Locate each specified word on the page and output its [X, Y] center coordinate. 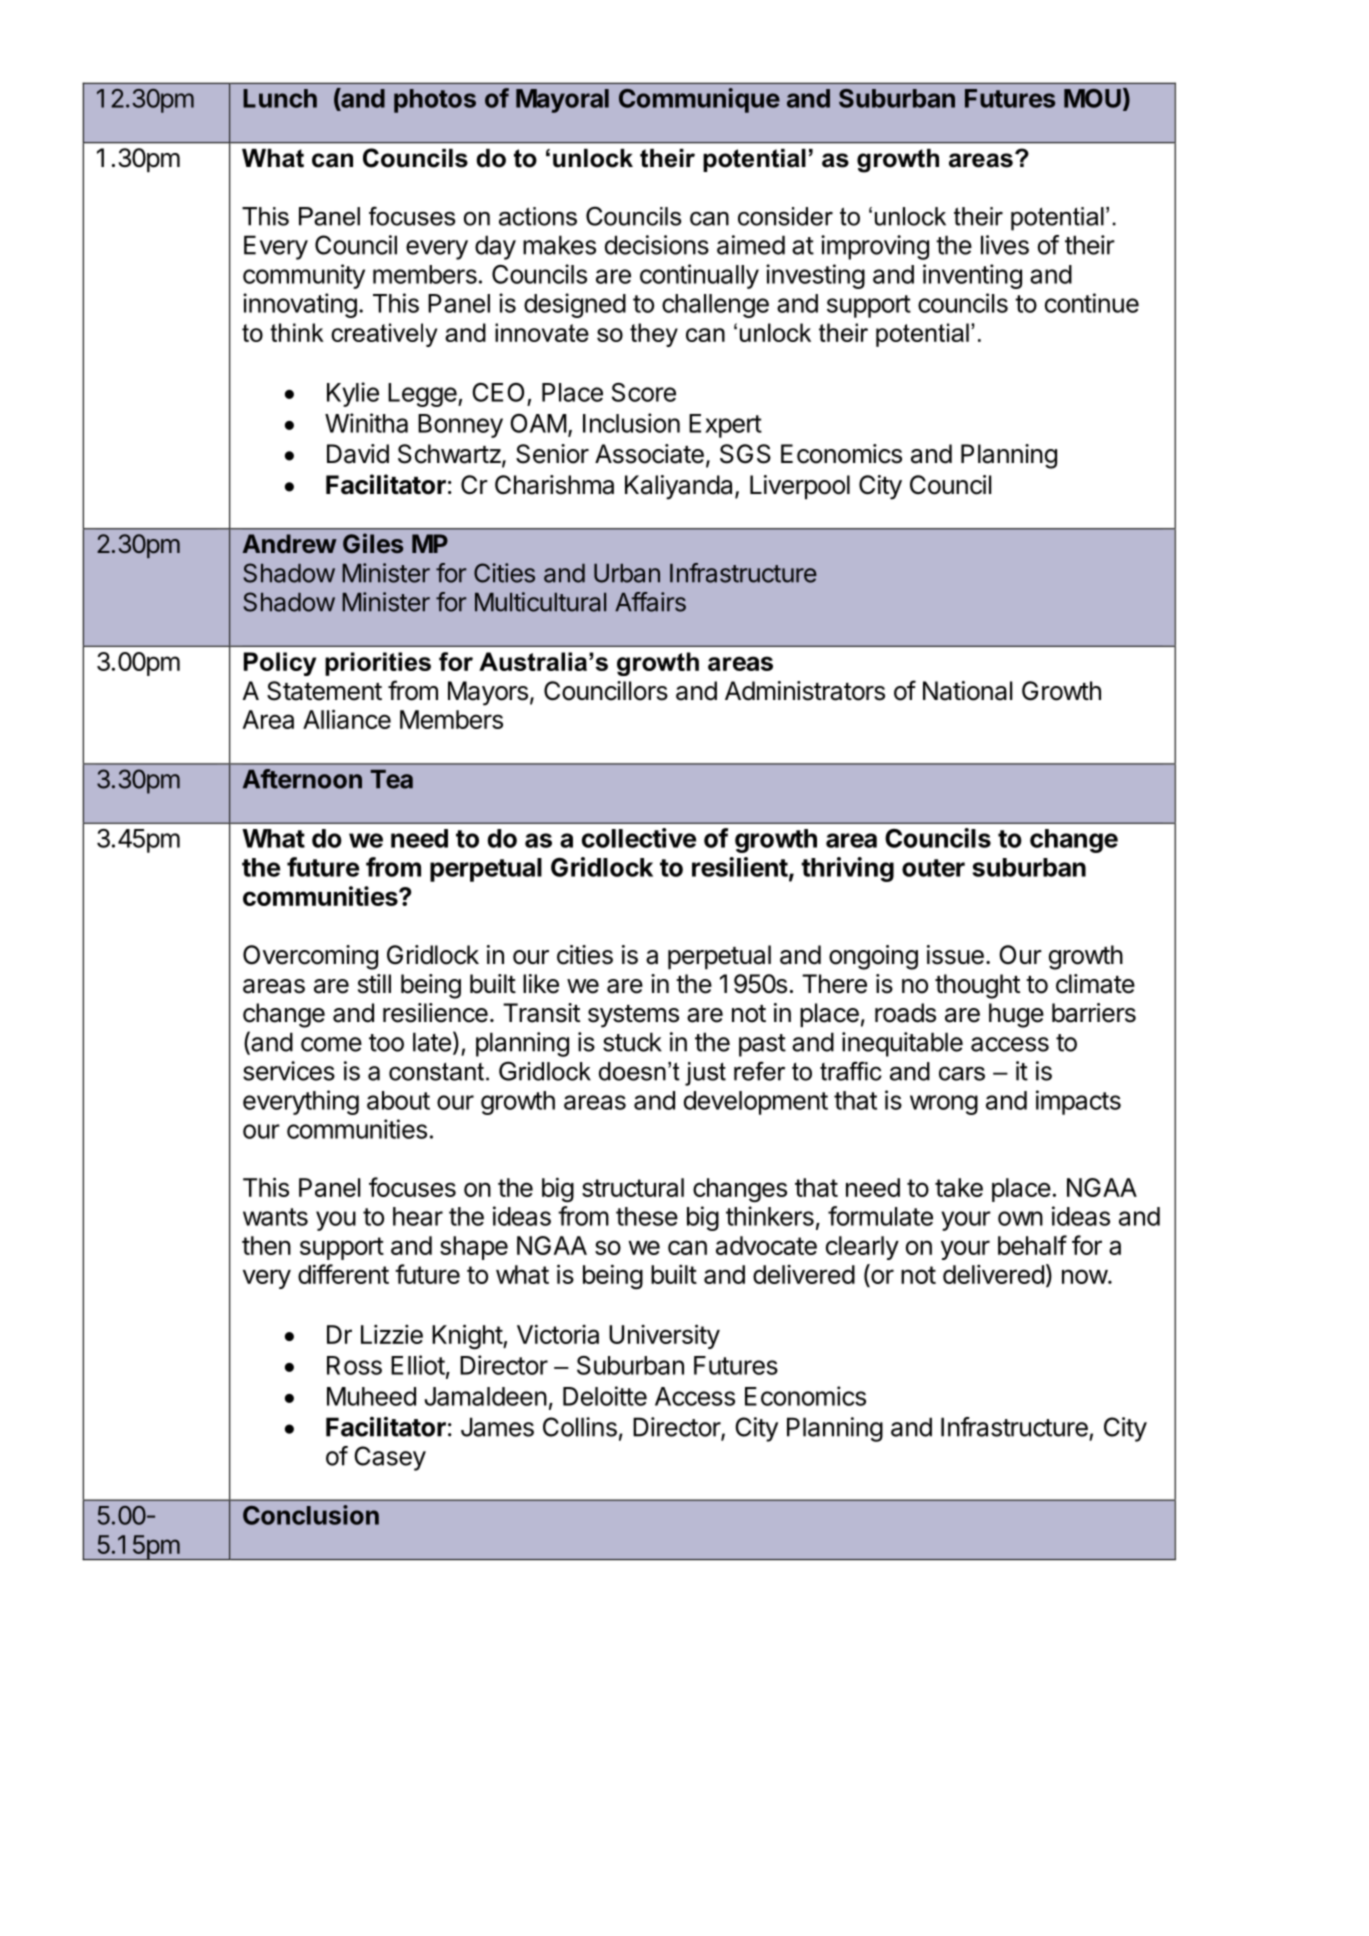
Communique [699, 100]
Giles [373, 543]
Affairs [650, 602]
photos [435, 101]
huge [1016, 1015]
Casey [390, 1458]
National [967, 691]
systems [633, 1016]
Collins [580, 1427]
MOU [1092, 98]
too [386, 1043]
